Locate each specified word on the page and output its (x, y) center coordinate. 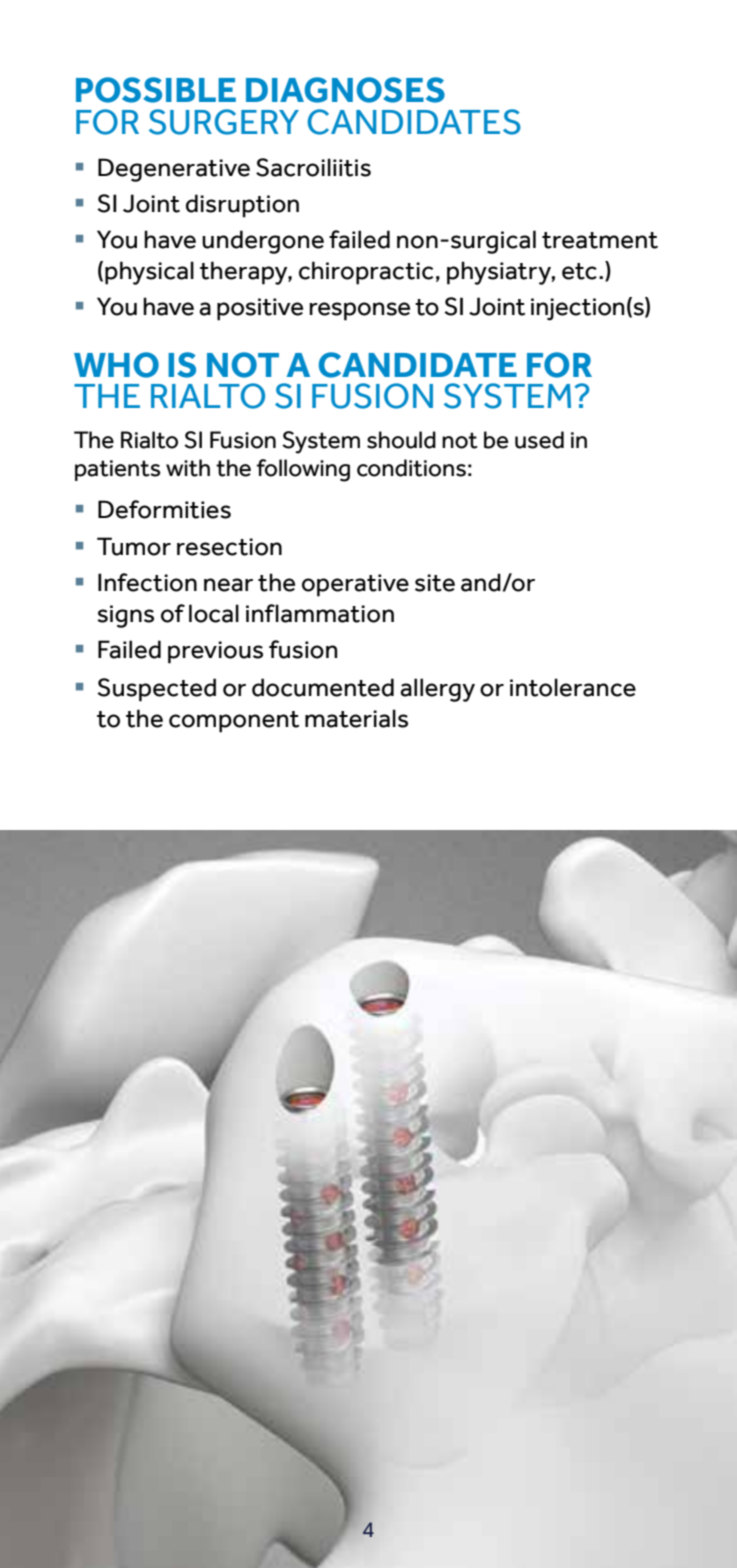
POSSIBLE (156, 90)
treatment (600, 240)
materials (356, 718)
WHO (116, 365)
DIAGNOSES (345, 90)
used (539, 440)
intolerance (573, 687)
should (401, 440)
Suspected (156, 690)
